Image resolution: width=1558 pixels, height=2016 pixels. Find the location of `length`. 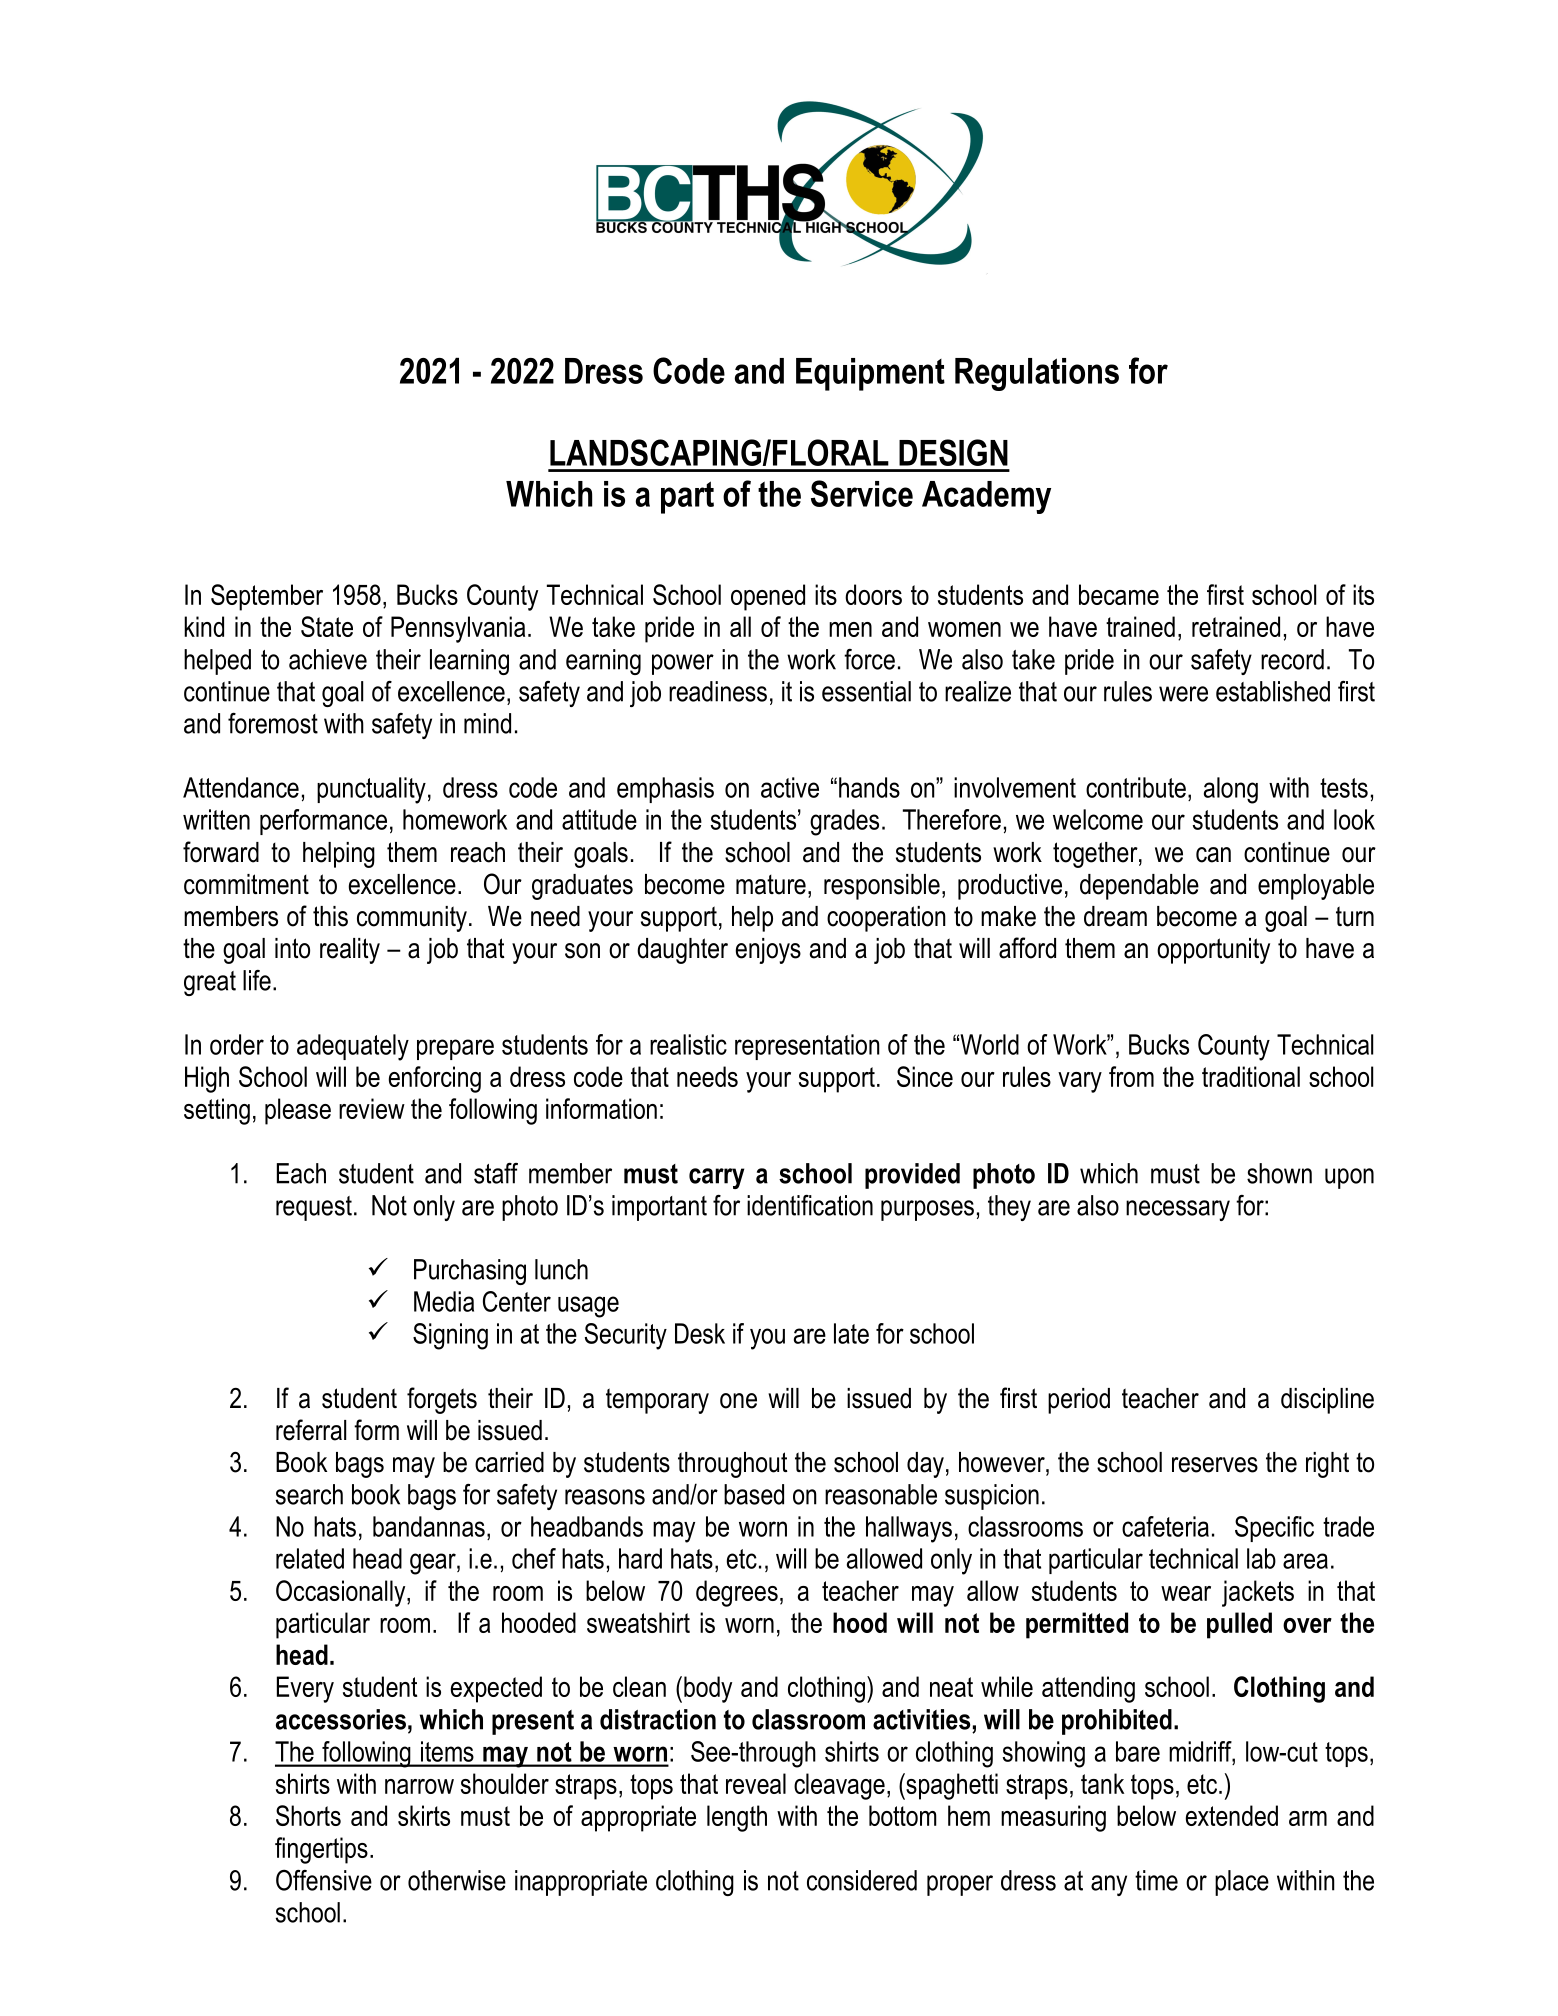

length is located at coordinates (737, 1818).
